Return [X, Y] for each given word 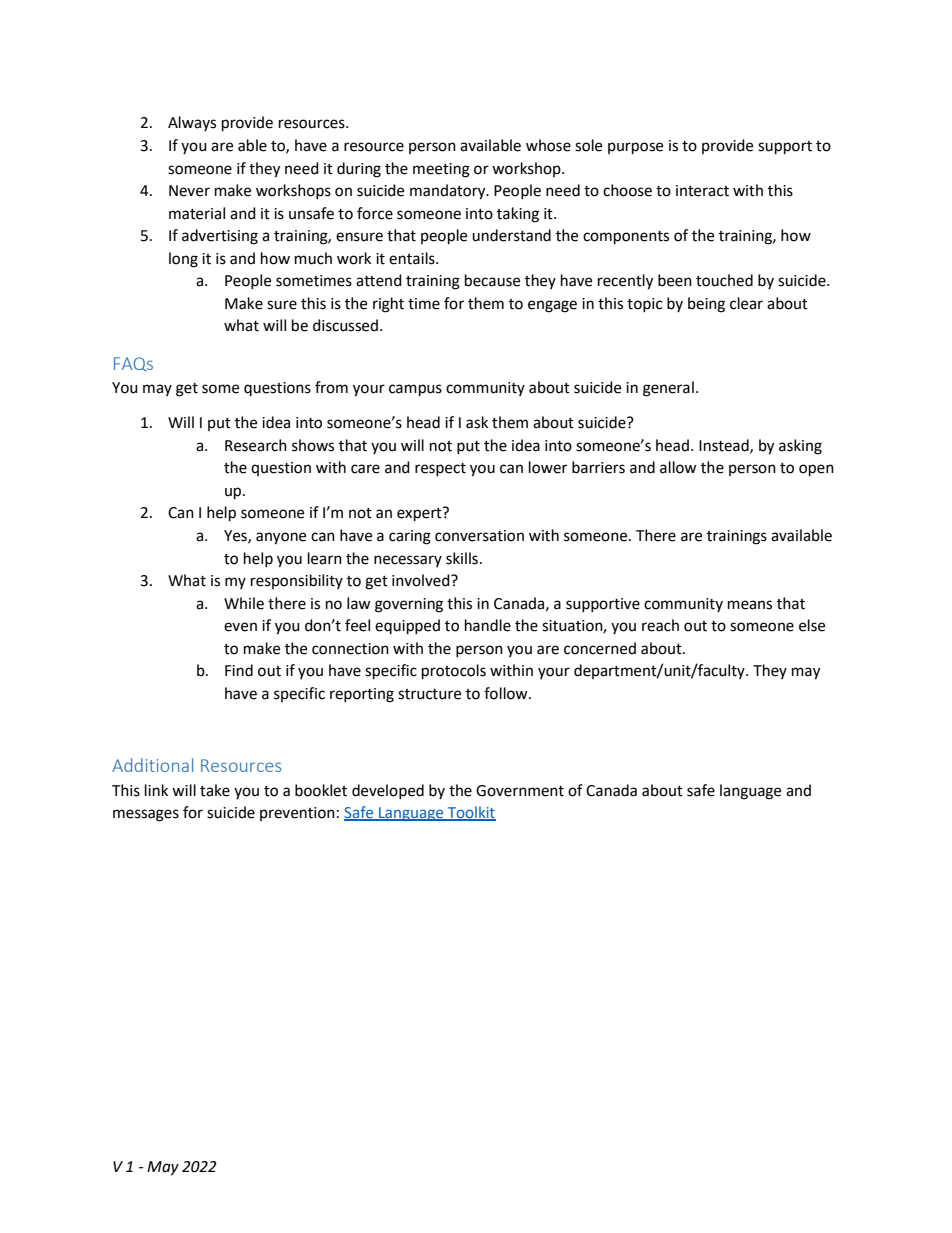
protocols [454, 672]
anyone [281, 538]
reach [660, 625]
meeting [441, 170]
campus [415, 390]
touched [724, 280]
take [215, 790]
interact [702, 191]
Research [256, 445]
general [668, 389]
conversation [479, 536]
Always [192, 123]
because [492, 280]
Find [239, 670]
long [183, 260]
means [750, 605]
